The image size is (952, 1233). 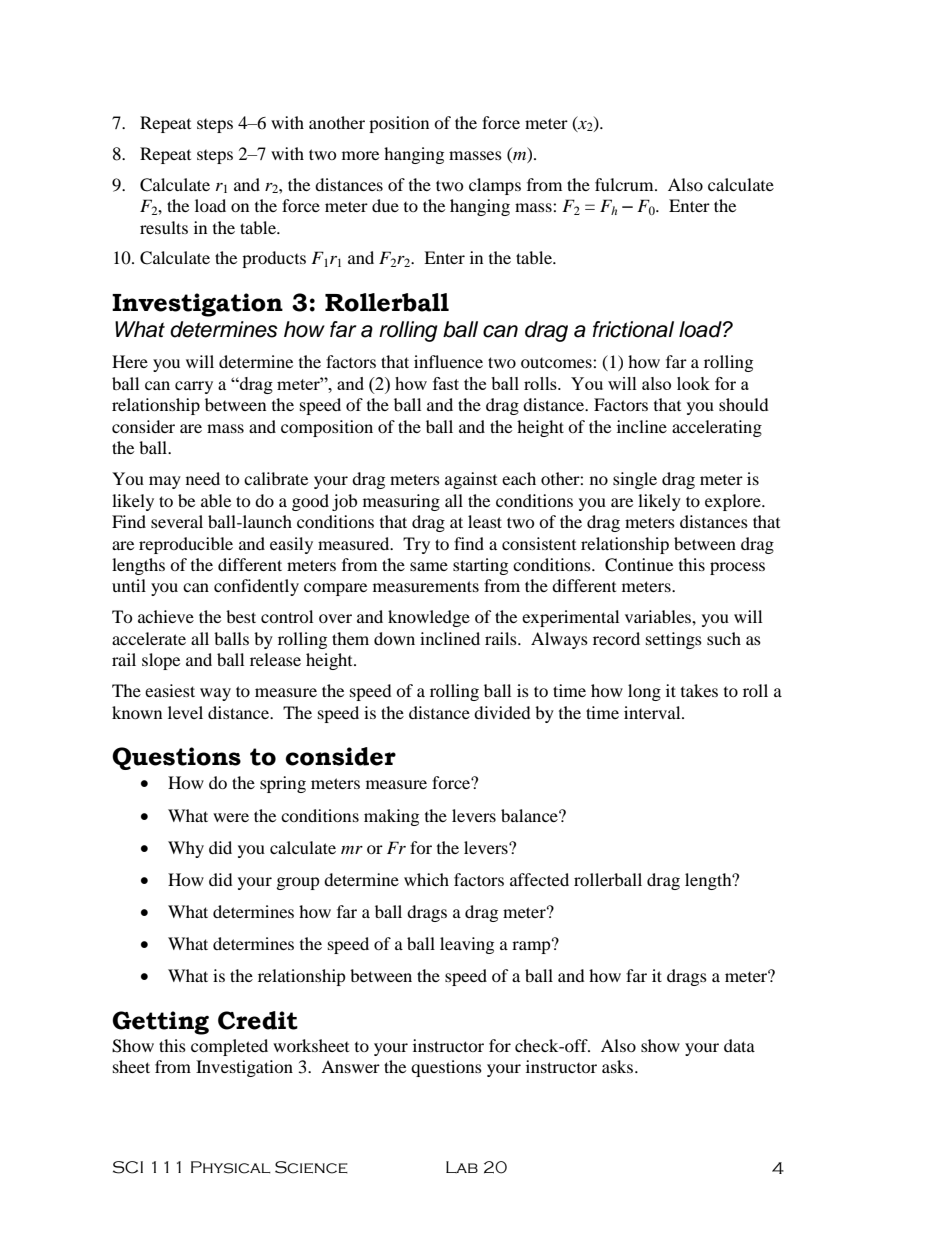 I want to click on Physical, so click(x=231, y=1167).
